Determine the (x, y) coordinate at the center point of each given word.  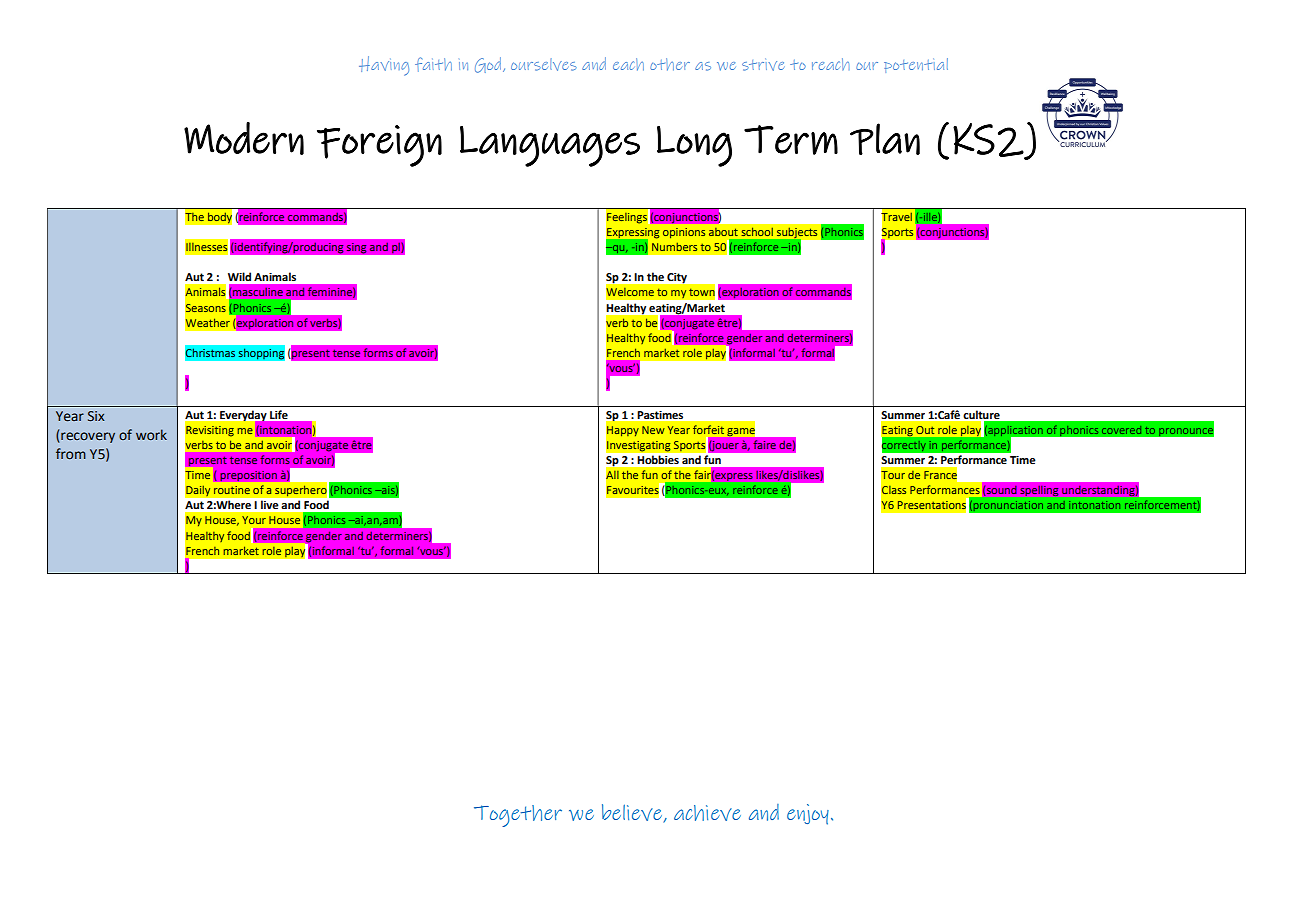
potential (916, 65)
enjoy (808, 814)
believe (633, 813)
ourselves (544, 64)
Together (518, 816)
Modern (244, 138)
